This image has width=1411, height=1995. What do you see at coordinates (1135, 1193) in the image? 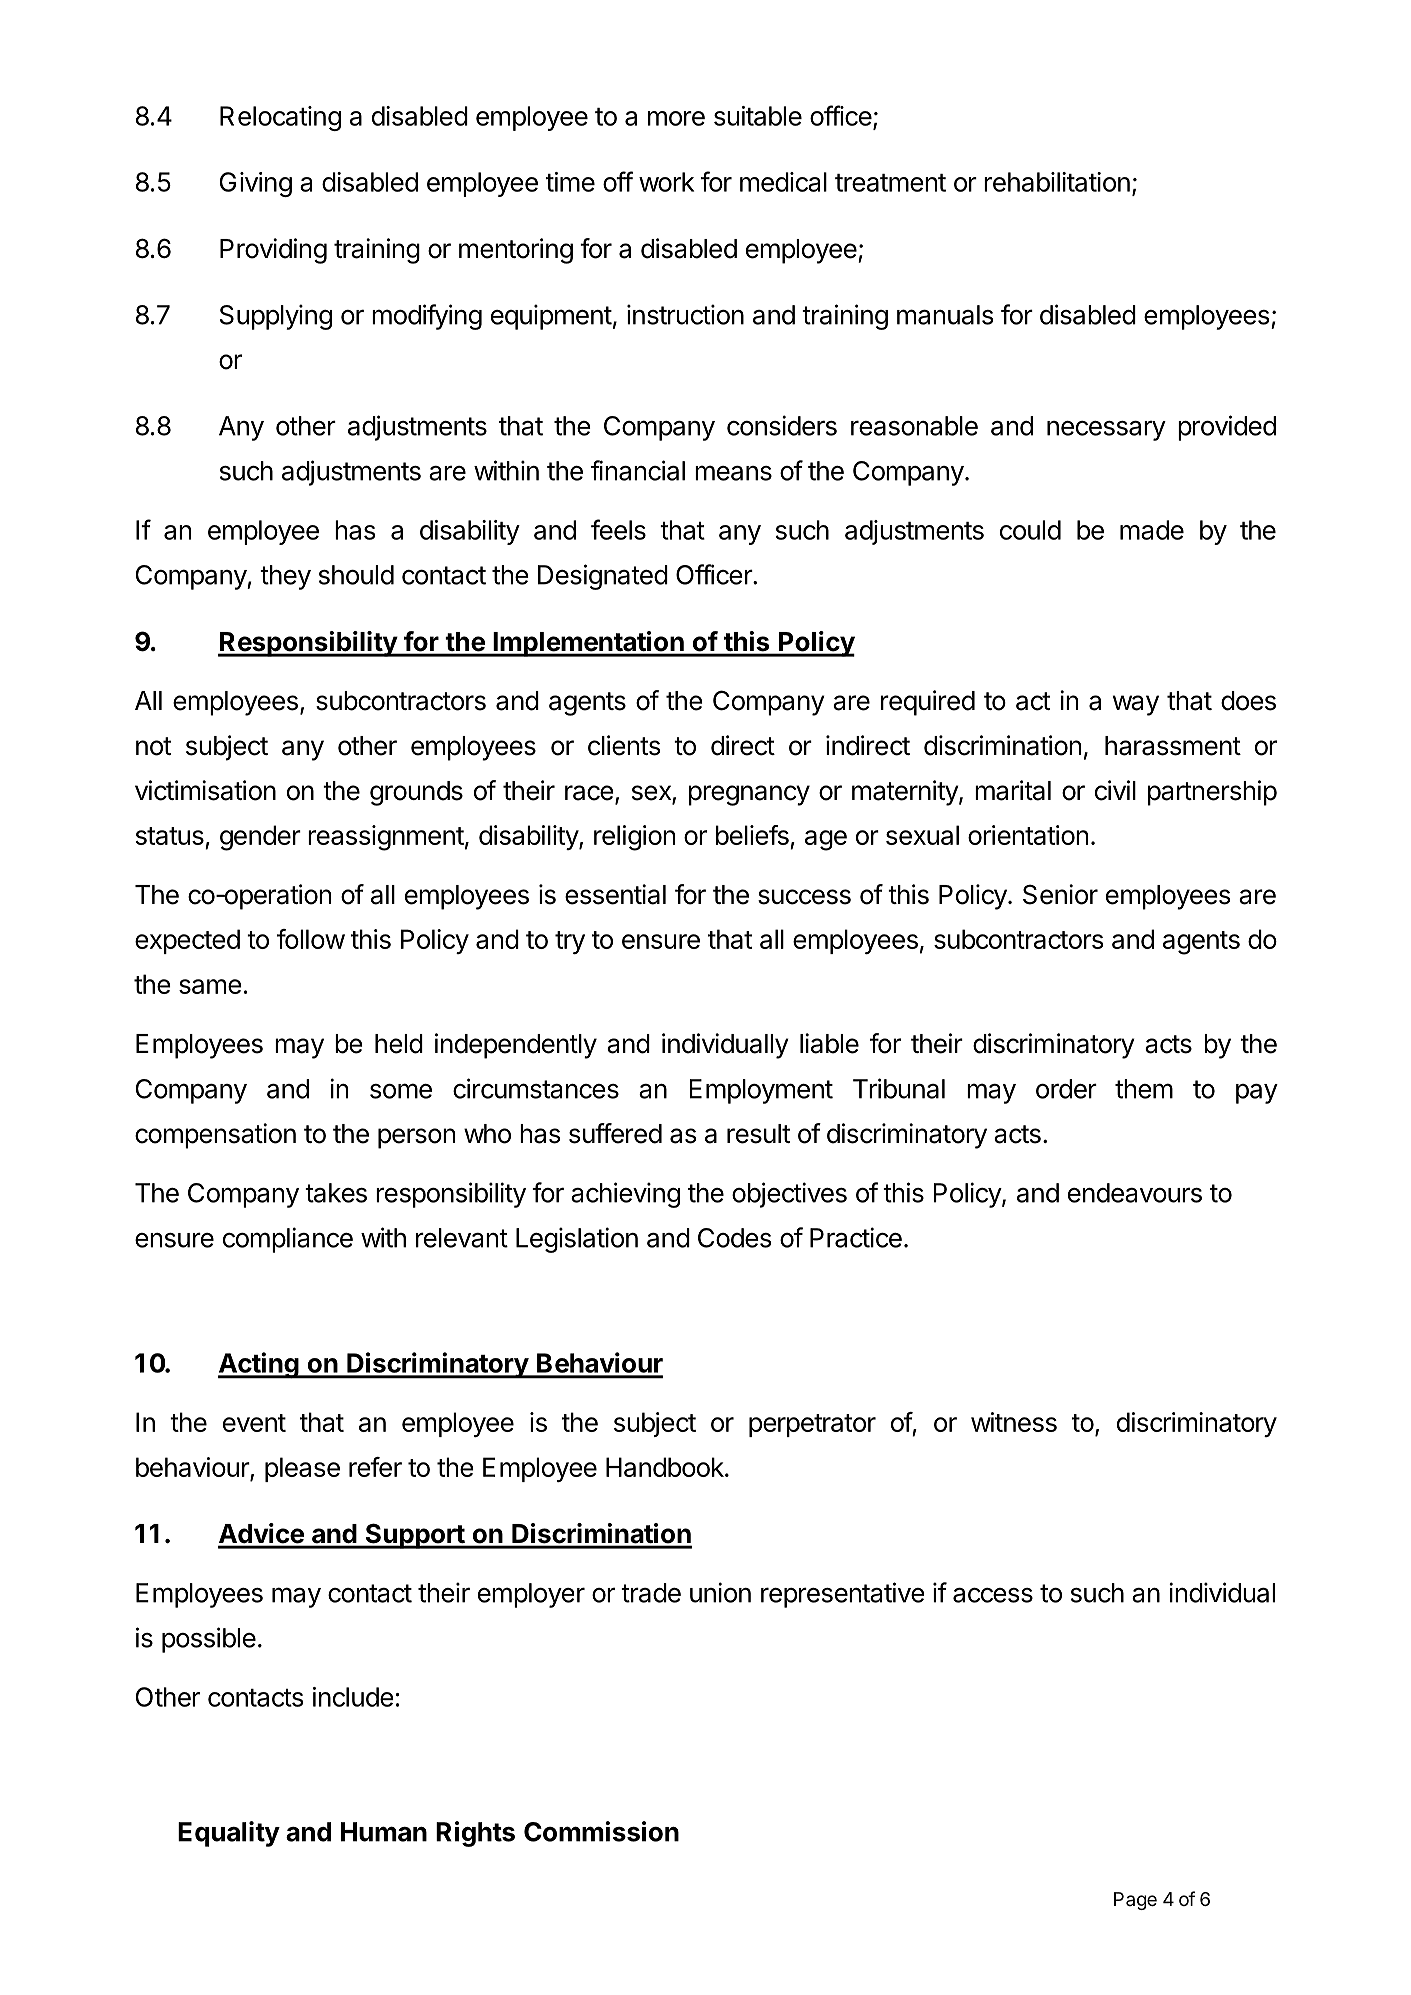
I see `endeavours` at bounding box center [1135, 1193].
